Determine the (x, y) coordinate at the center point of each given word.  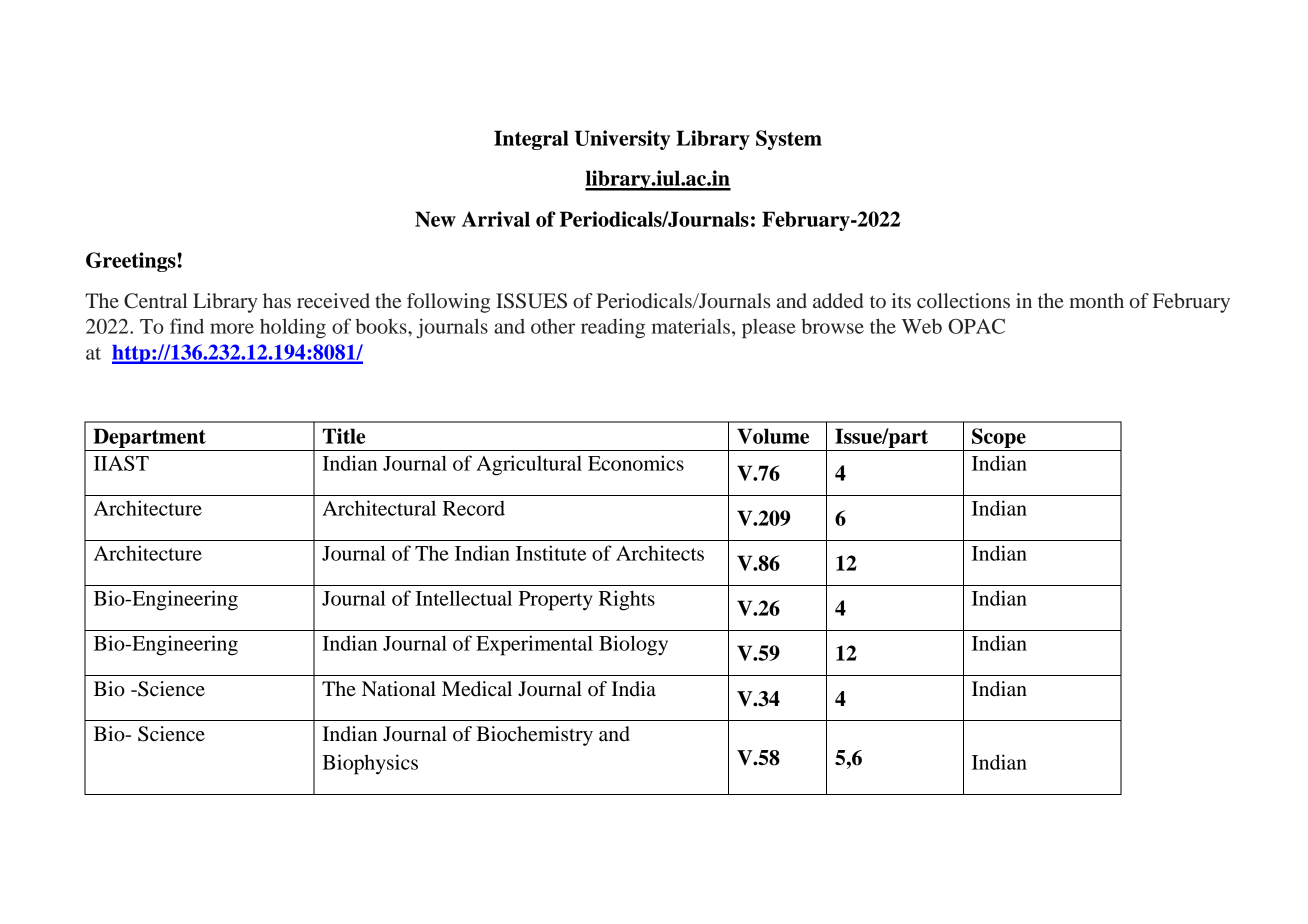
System (789, 140)
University (622, 140)
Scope (999, 439)
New (435, 219)
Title (344, 436)
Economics (636, 463)
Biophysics (370, 764)
